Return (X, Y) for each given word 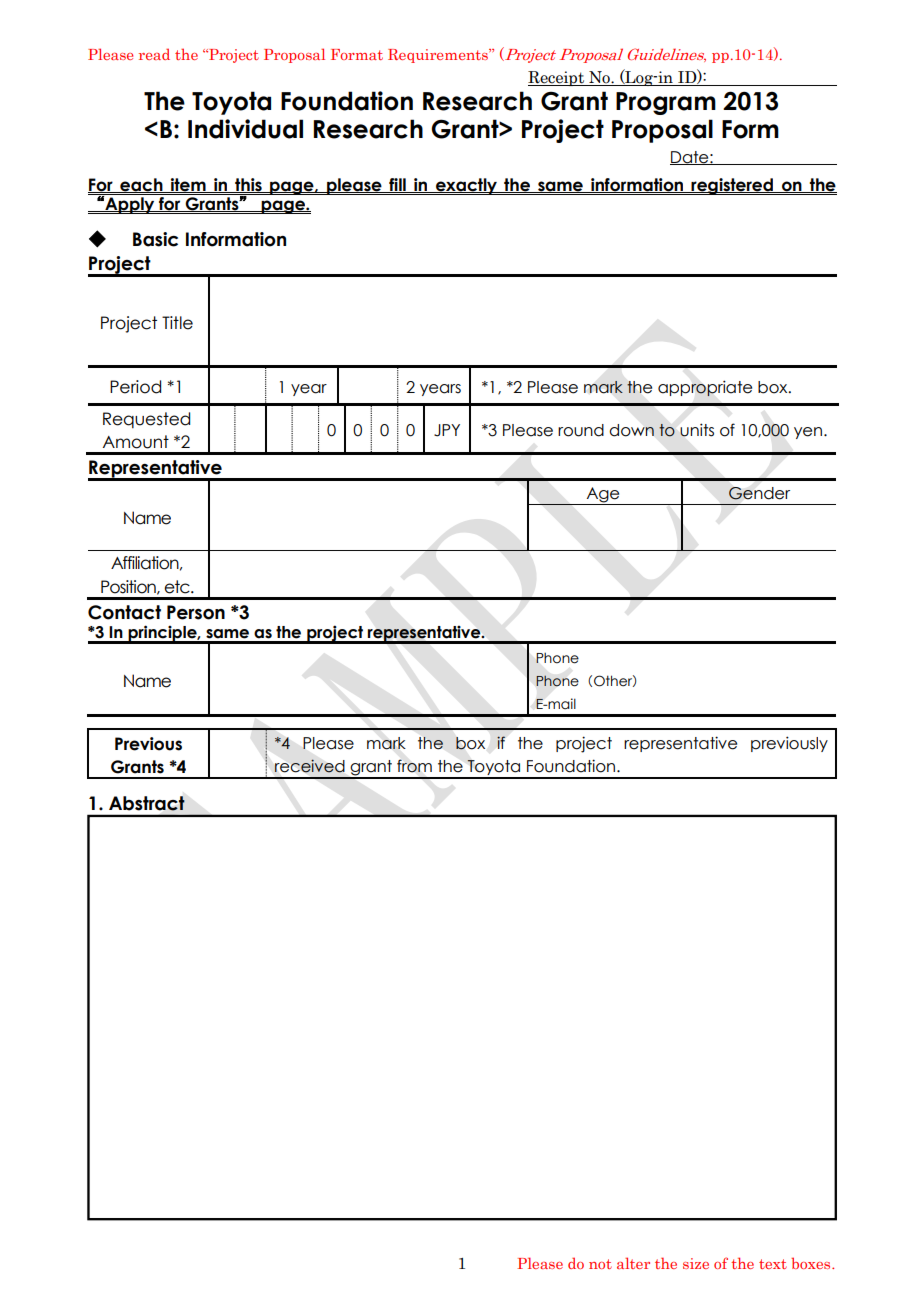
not (600, 1264)
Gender (759, 493)
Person (196, 612)
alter (633, 1263)
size (696, 1263)
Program (666, 103)
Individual (245, 129)
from (414, 766)
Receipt (557, 78)
